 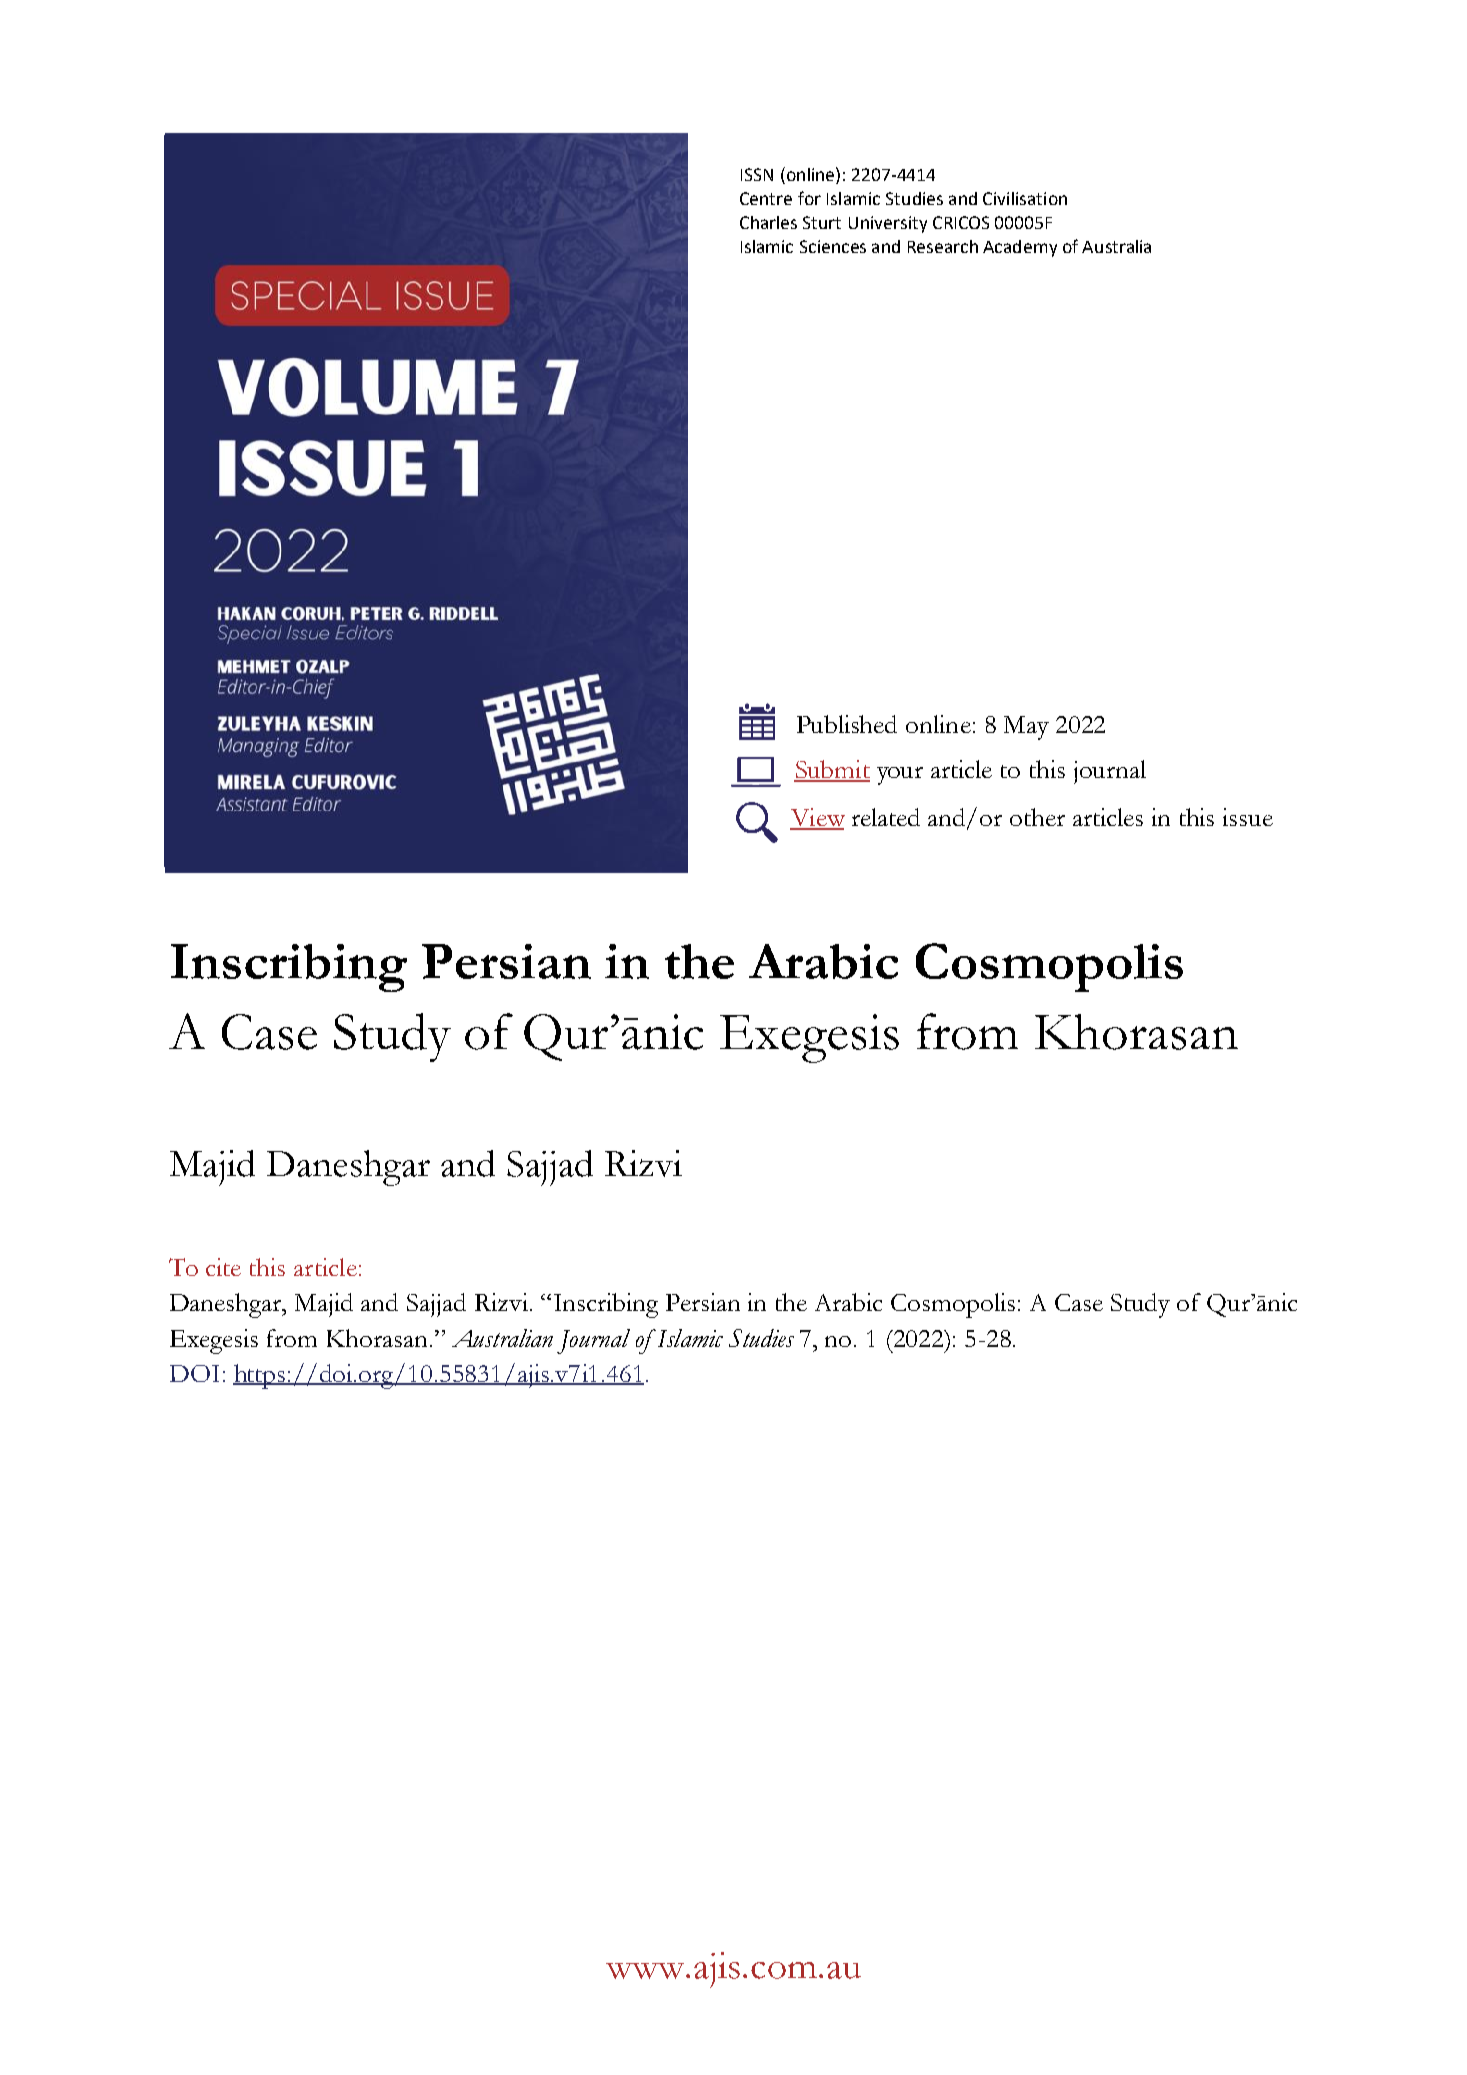 I want to click on cite, so click(x=223, y=1267).
